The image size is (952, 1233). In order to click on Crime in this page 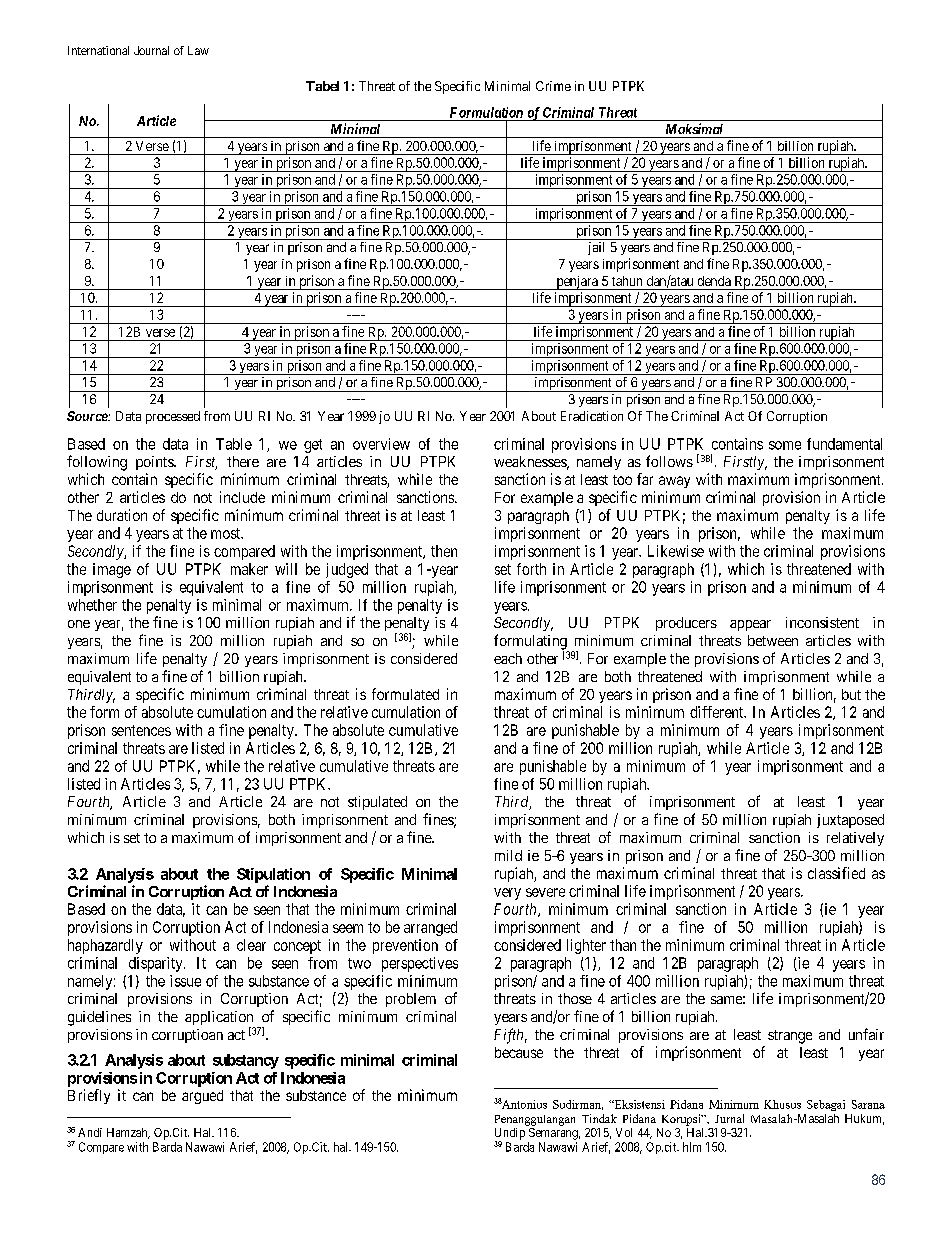, I will do `click(553, 86)`.
